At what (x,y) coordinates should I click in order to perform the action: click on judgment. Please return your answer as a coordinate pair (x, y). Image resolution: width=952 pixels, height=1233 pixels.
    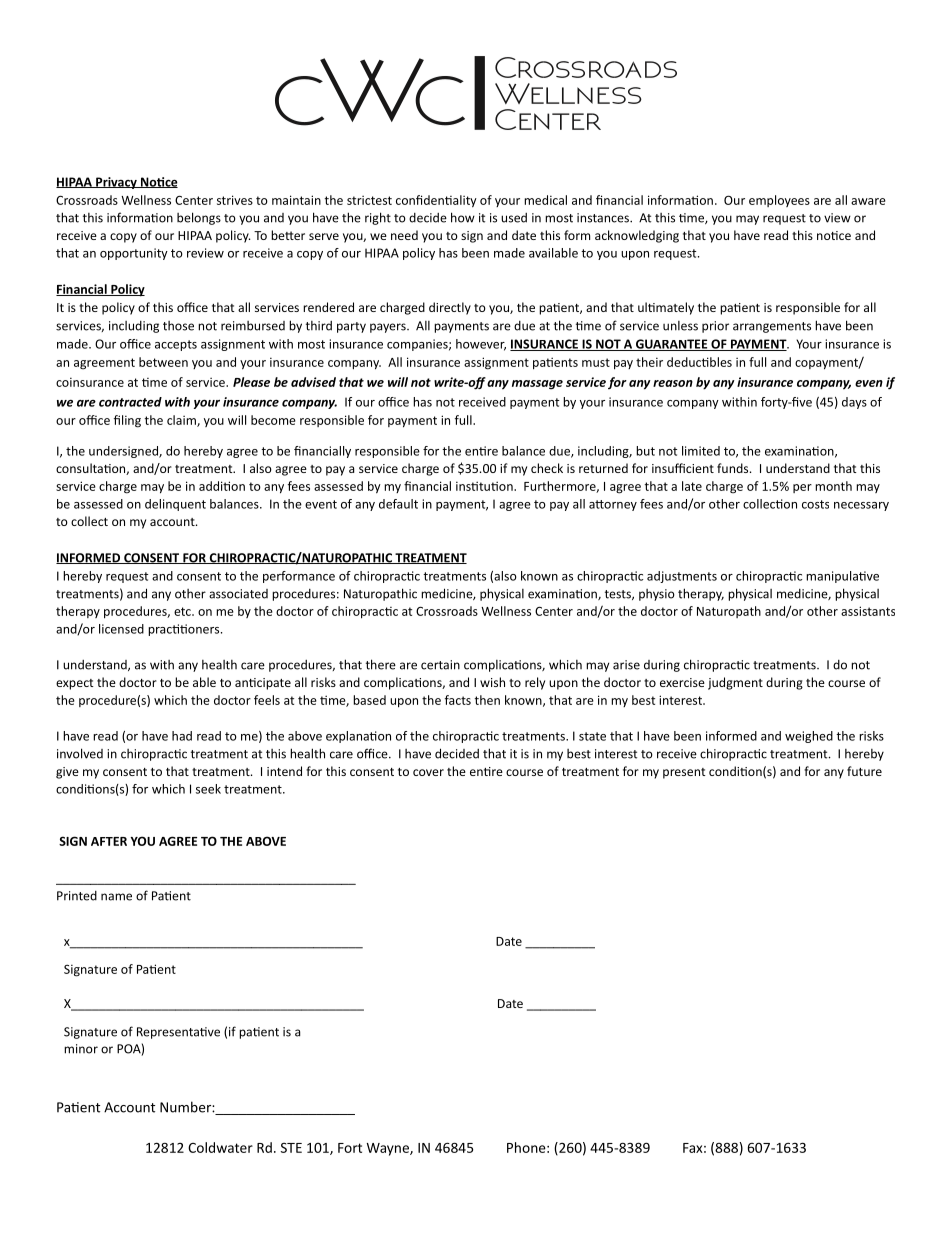
    Looking at the image, I should click on (735, 683).
